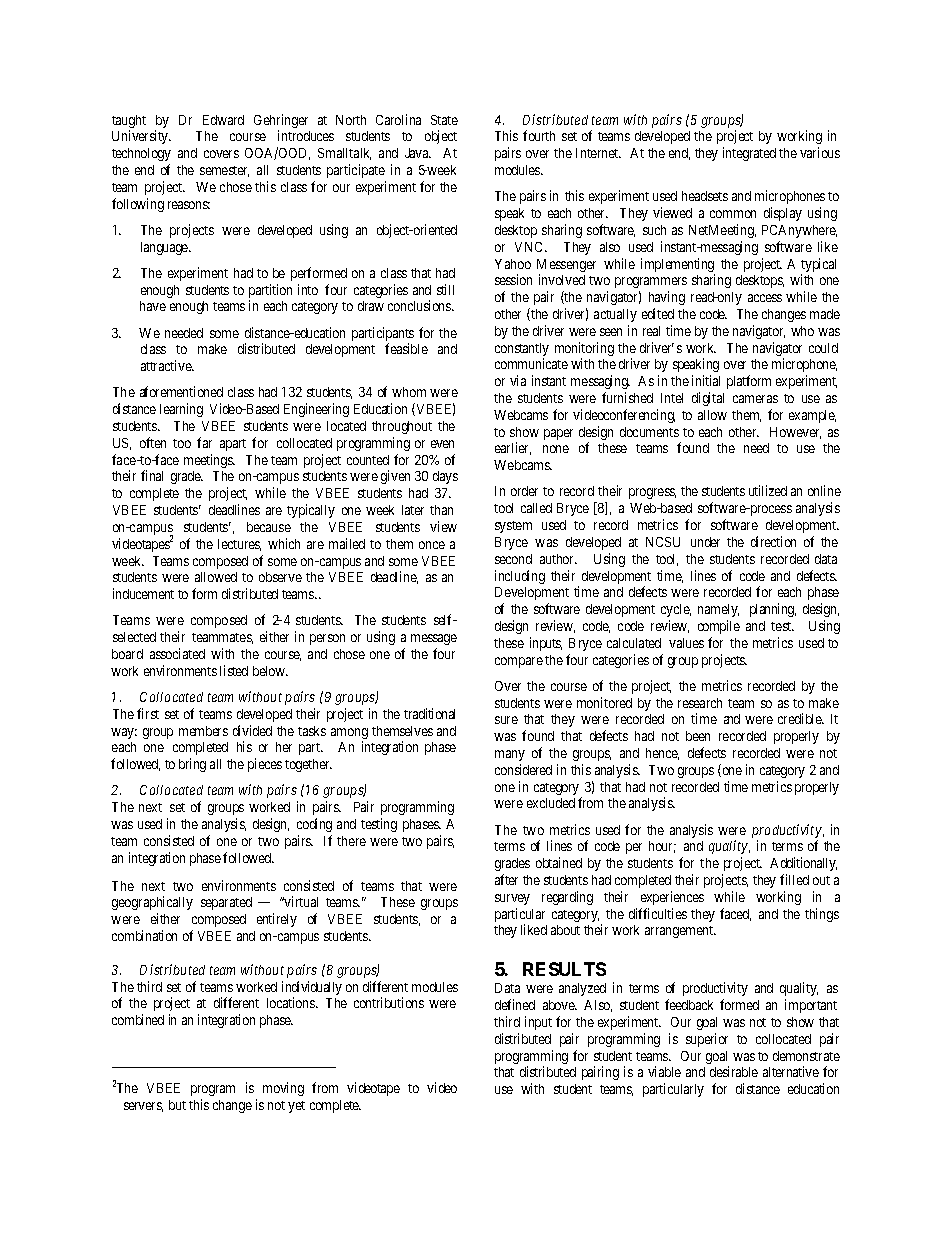  Describe the element at coordinates (143, 1107) in the document. I see `servers` at that location.
